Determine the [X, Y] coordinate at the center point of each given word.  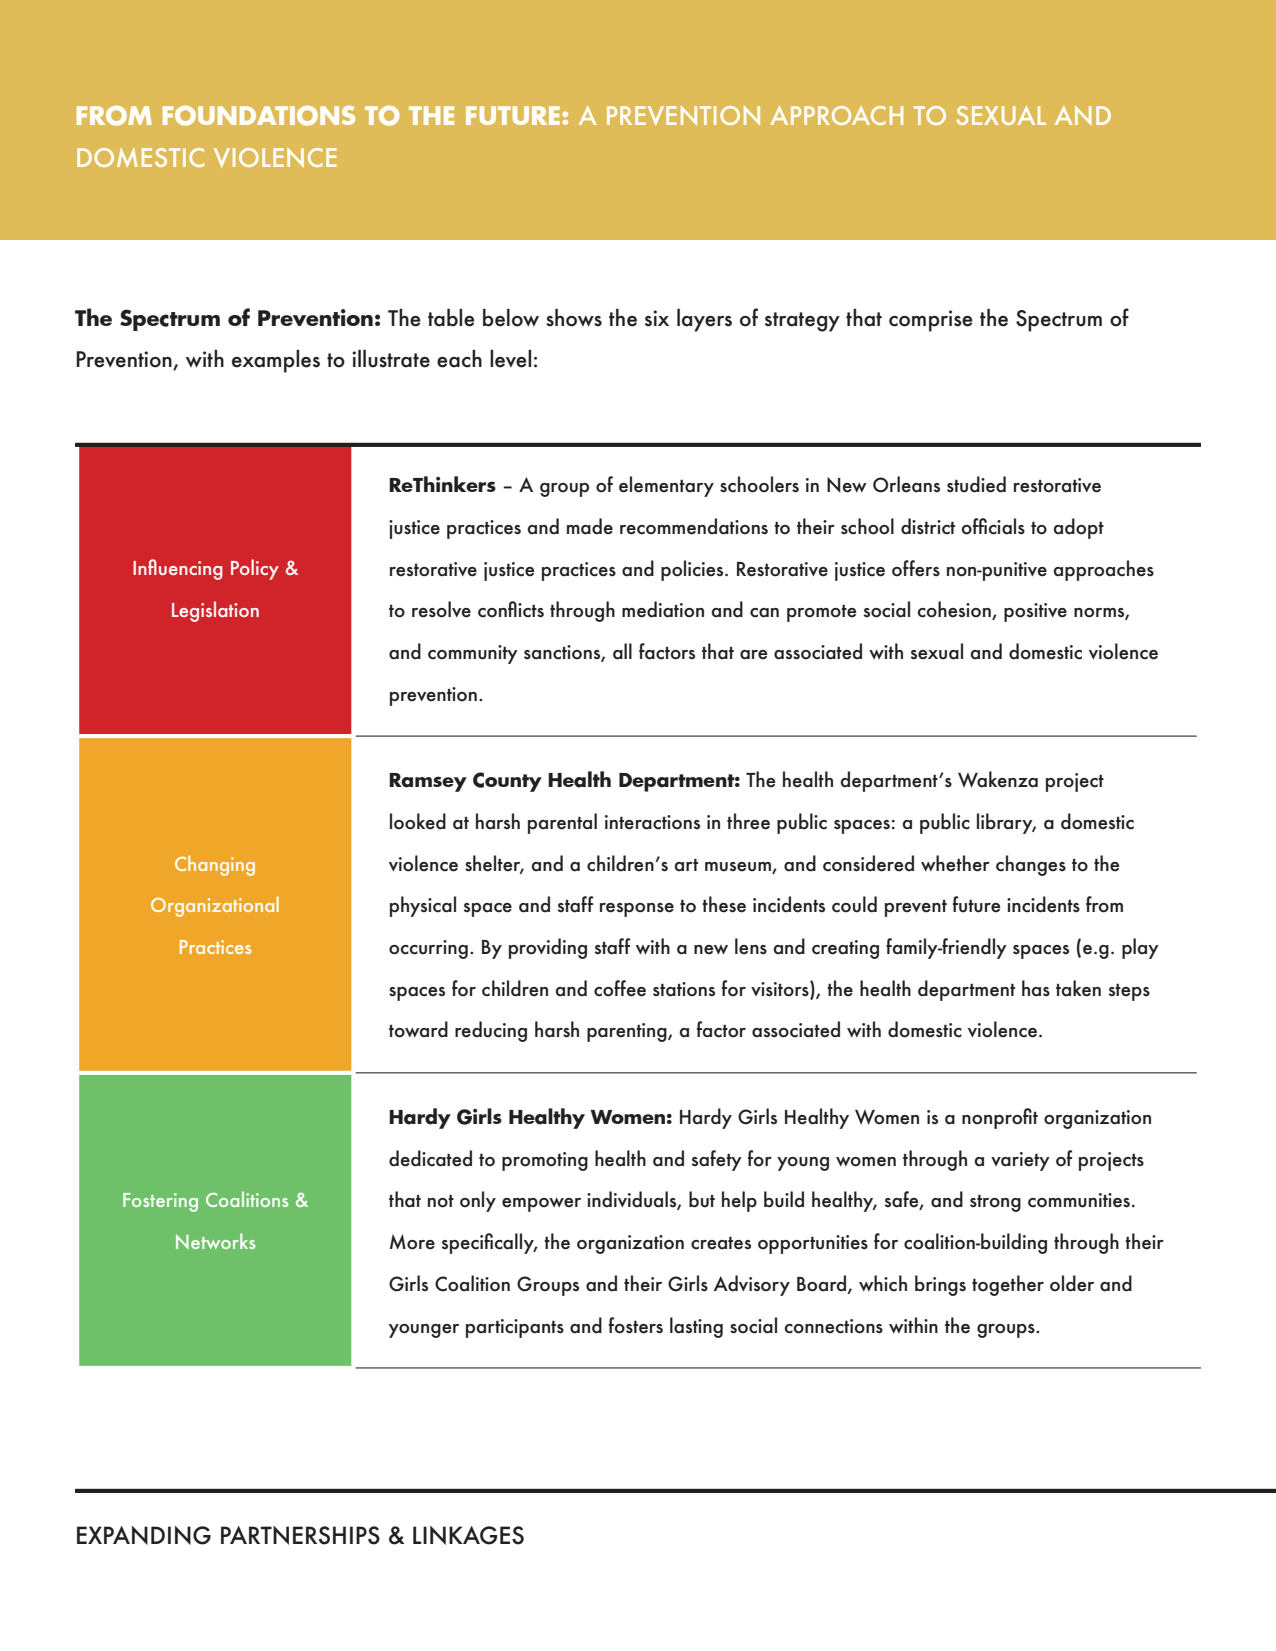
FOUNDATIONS [259, 116]
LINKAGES [468, 1535]
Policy [255, 569]
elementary [666, 486]
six [657, 318]
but [702, 1199]
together [1008, 1285]
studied [976, 484]
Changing [215, 865]
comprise [931, 321]
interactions [652, 822]
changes [1031, 865]
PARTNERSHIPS [300, 1535]
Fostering [160, 1202]
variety [1020, 1161]
